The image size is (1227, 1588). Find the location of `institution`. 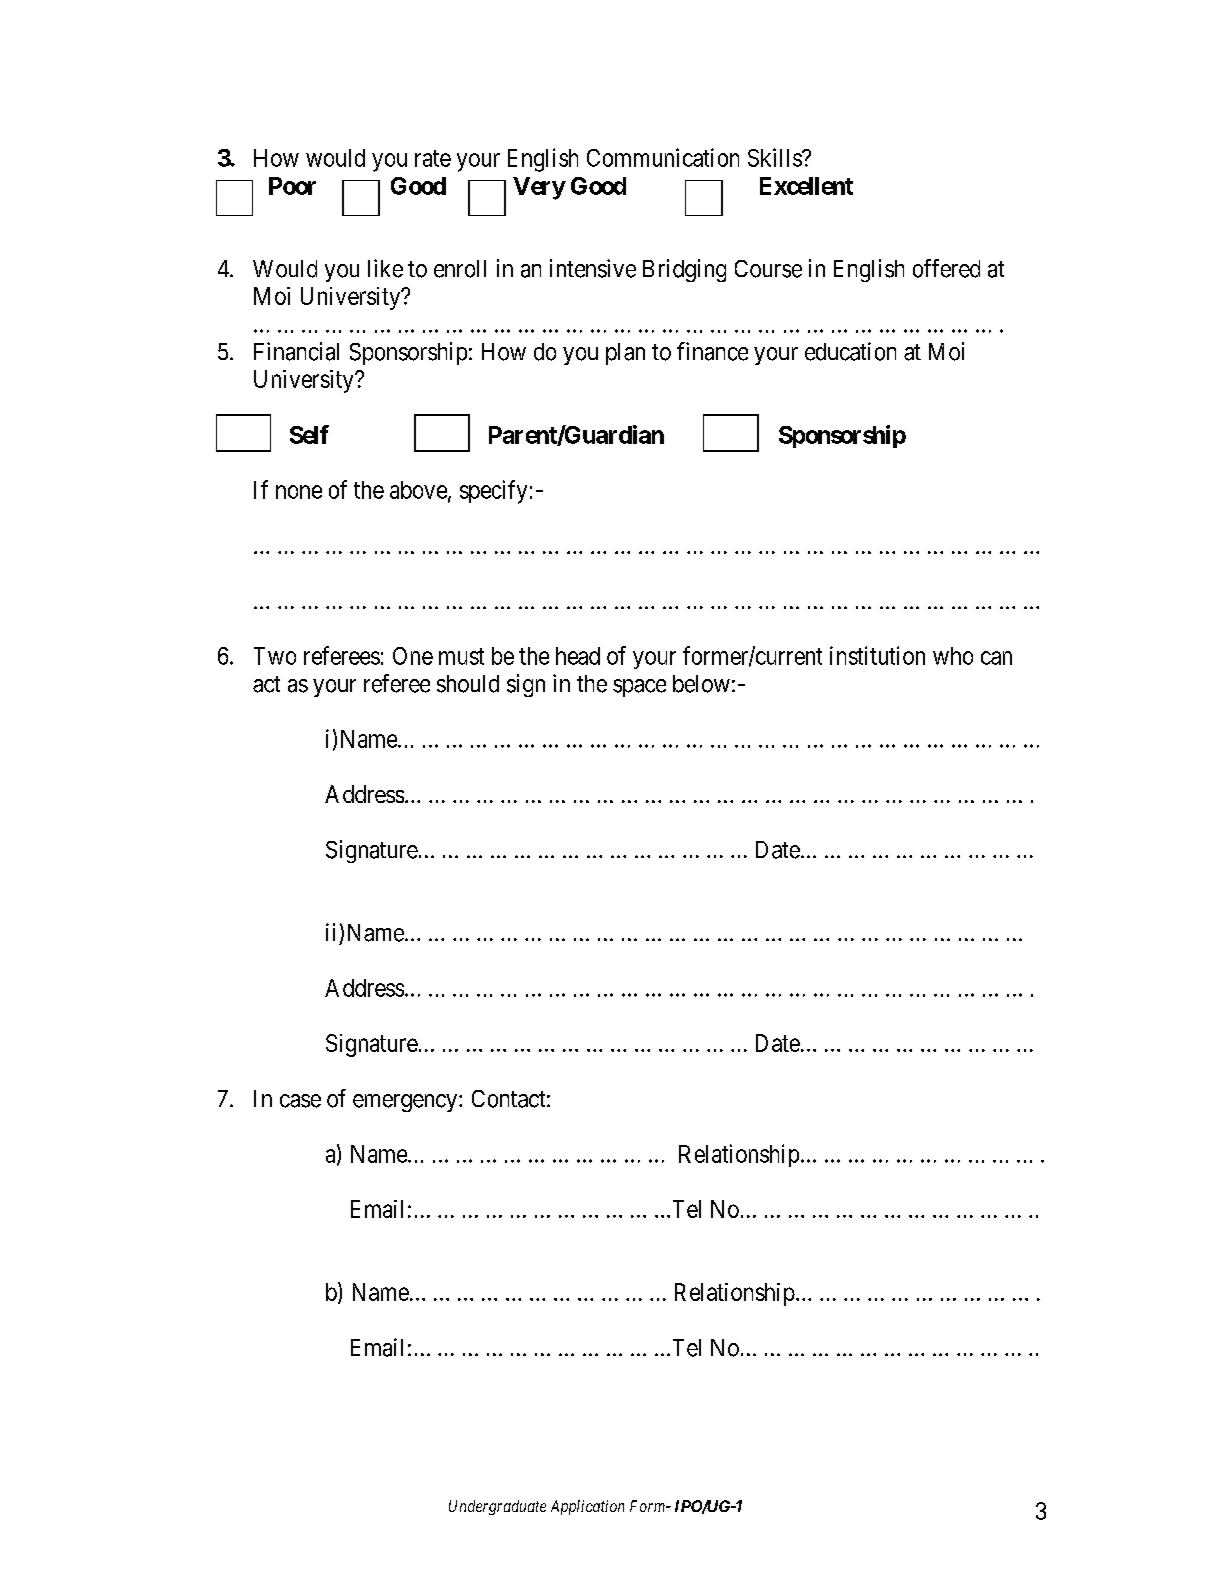

institution is located at coordinates (877, 655).
